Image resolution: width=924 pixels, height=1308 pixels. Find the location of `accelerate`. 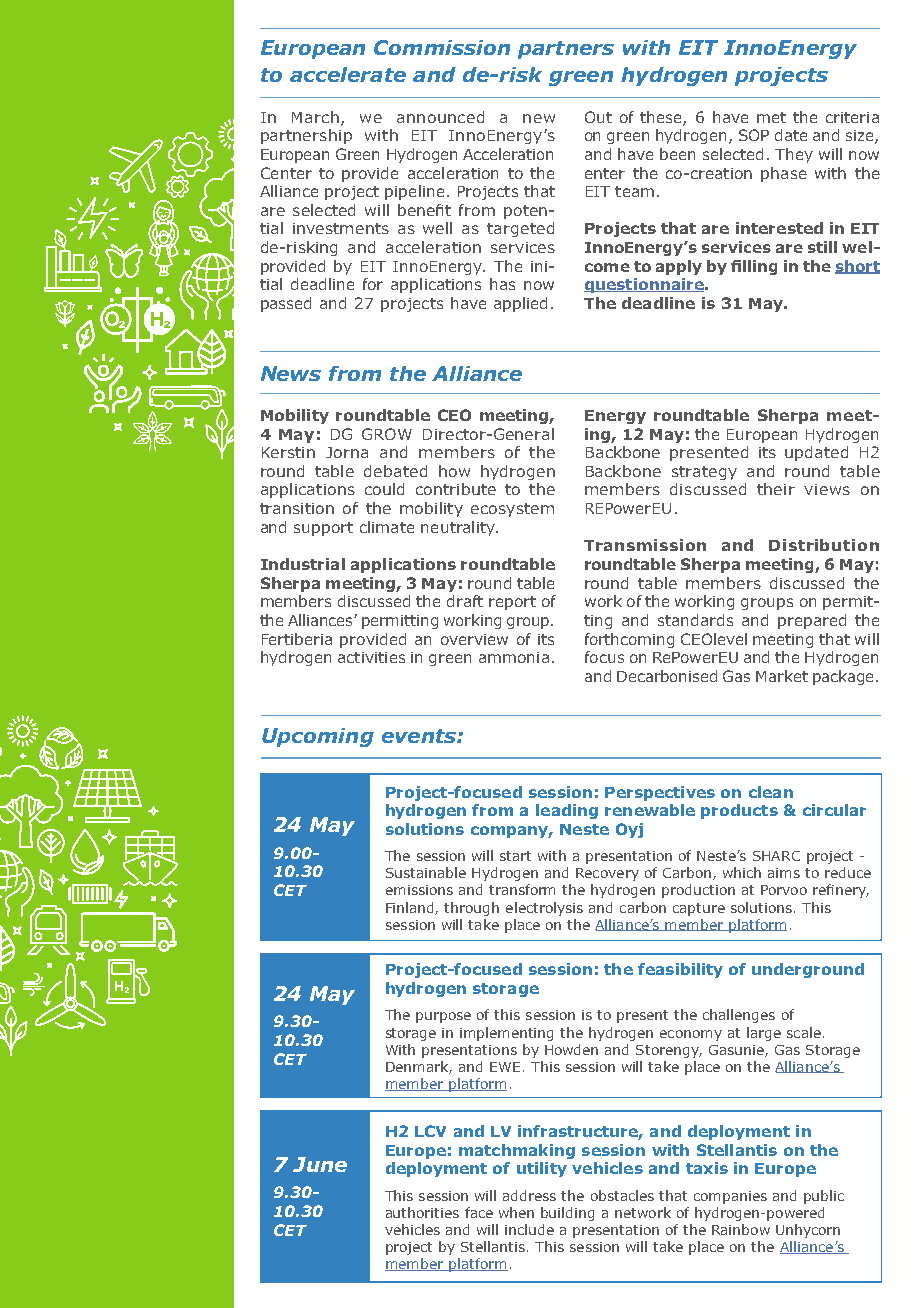

accelerate is located at coordinates (348, 74).
